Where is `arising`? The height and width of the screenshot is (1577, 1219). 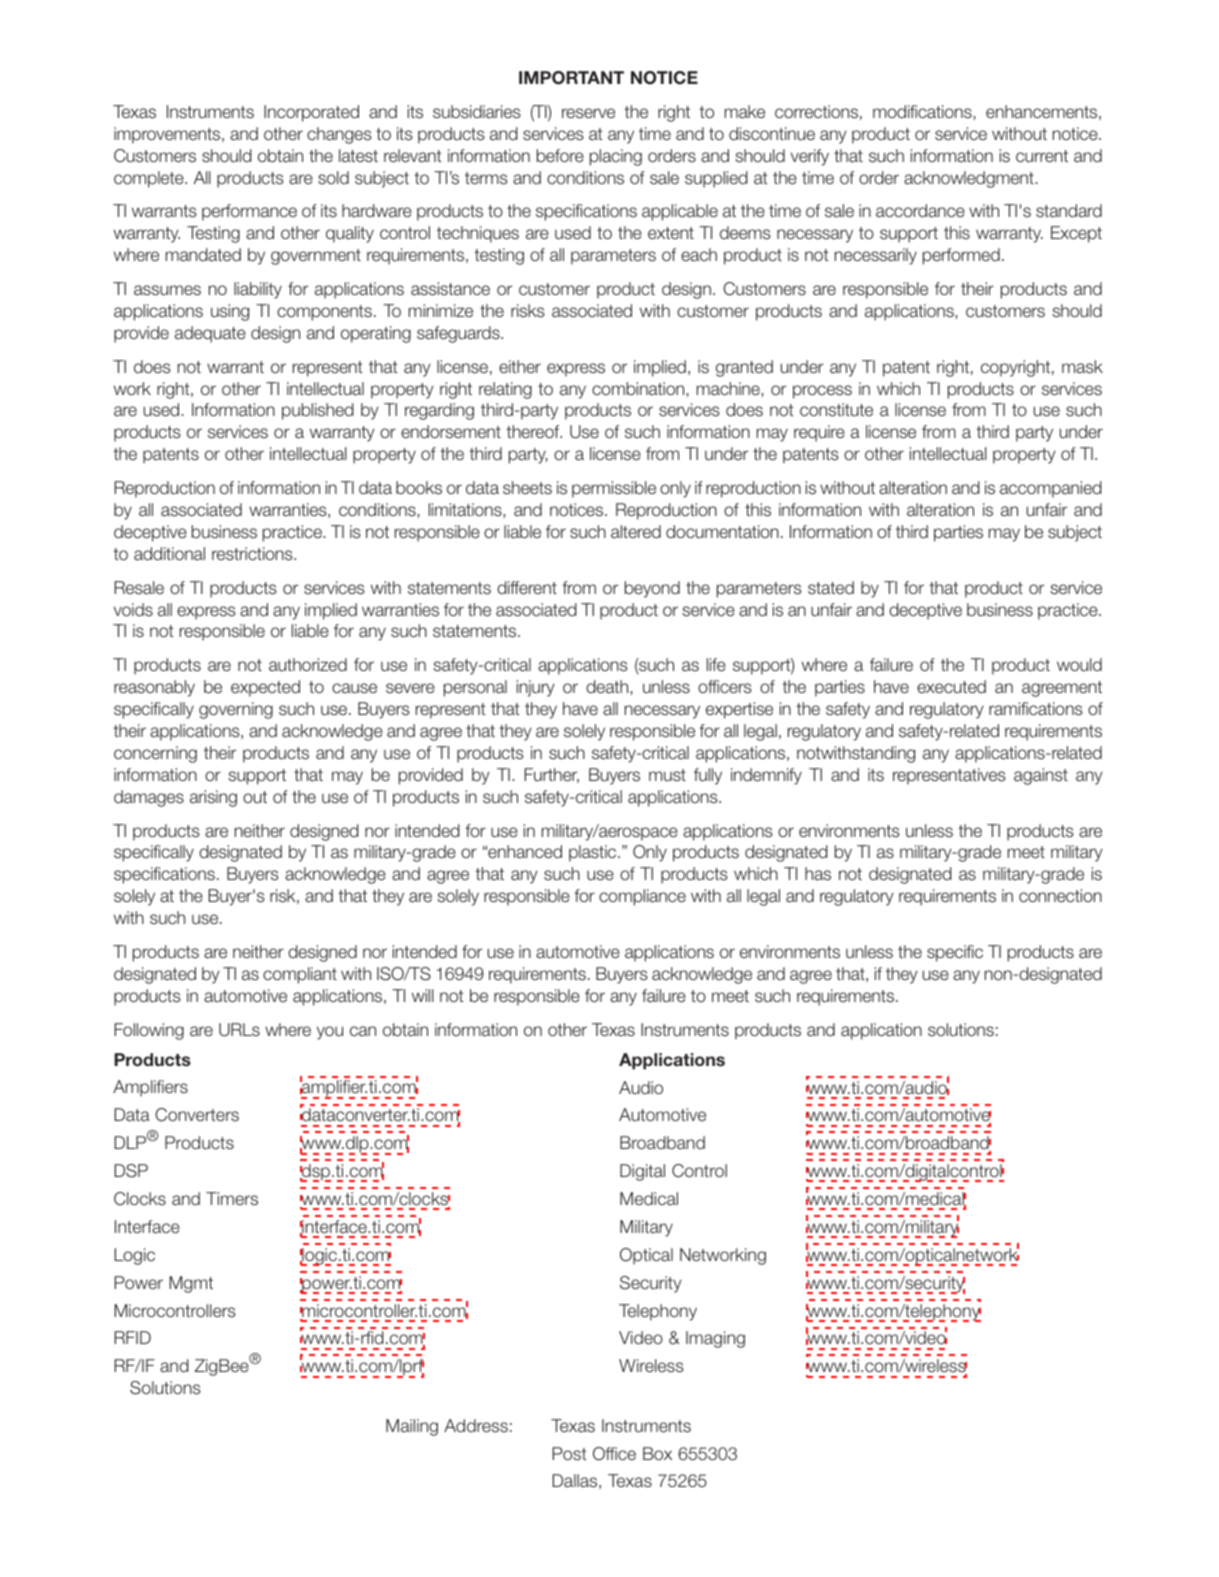 arising is located at coordinates (213, 798).
